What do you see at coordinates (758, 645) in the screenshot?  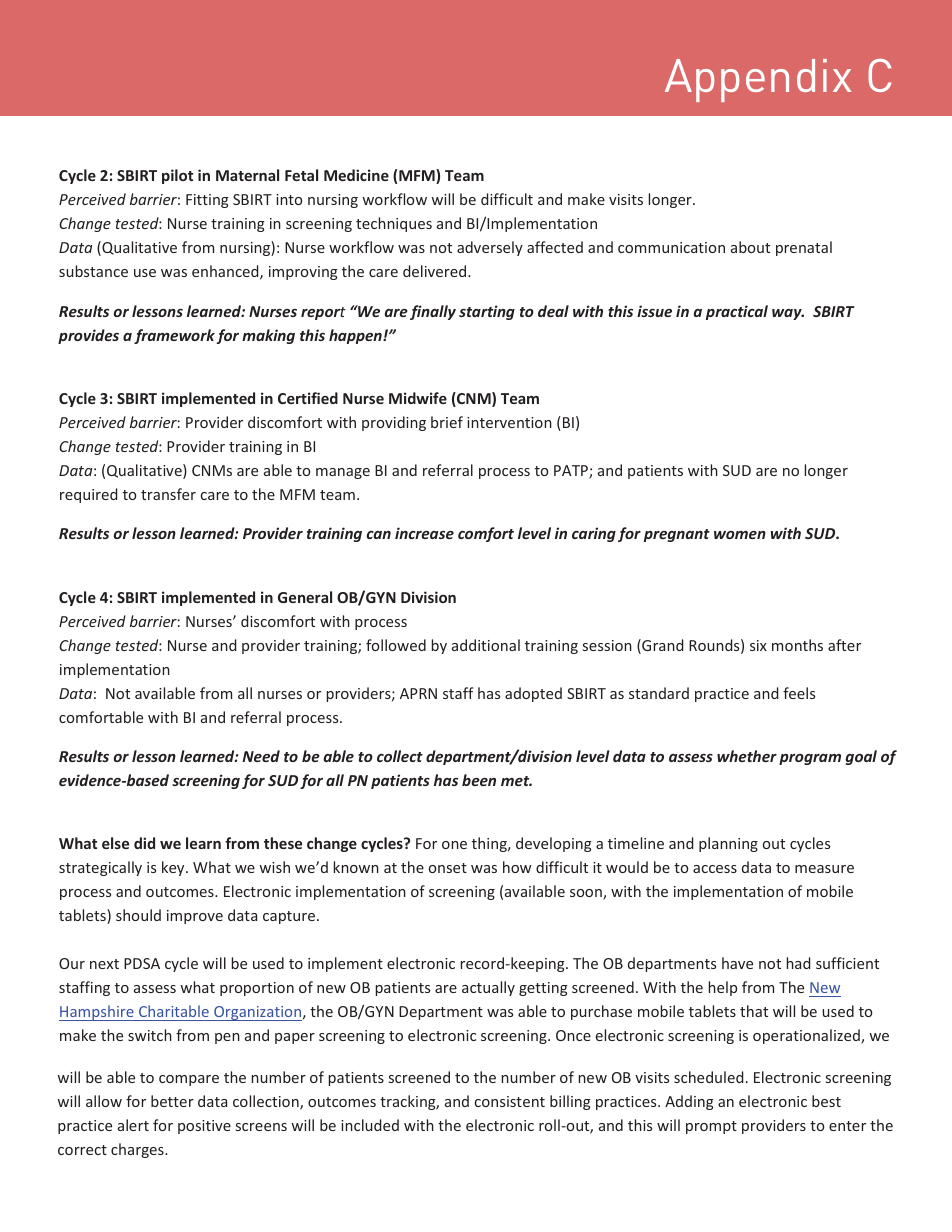 I see `six` at bounding box center [758, 645].
